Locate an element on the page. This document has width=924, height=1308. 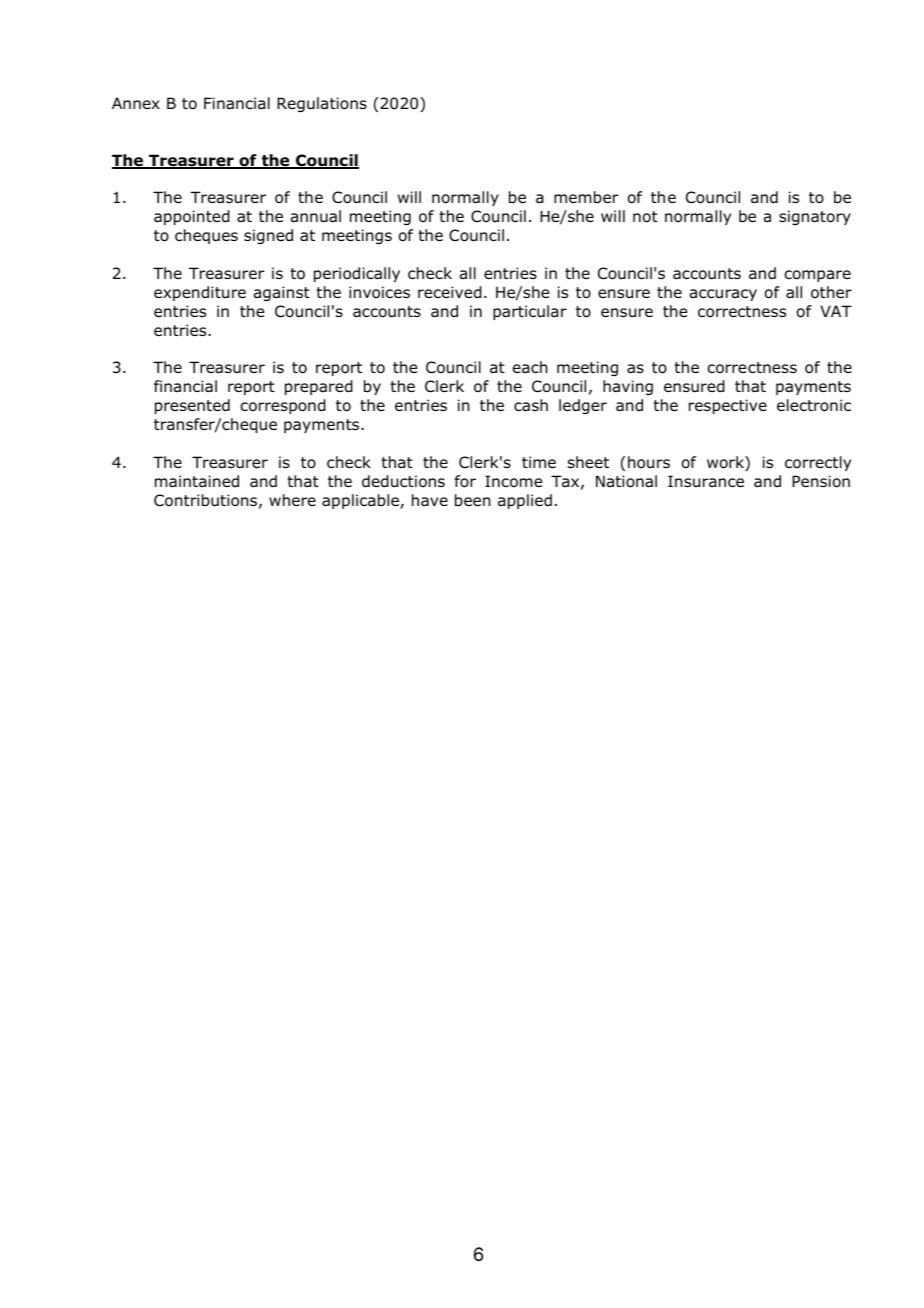
having is located at coordinates (628, 387).
